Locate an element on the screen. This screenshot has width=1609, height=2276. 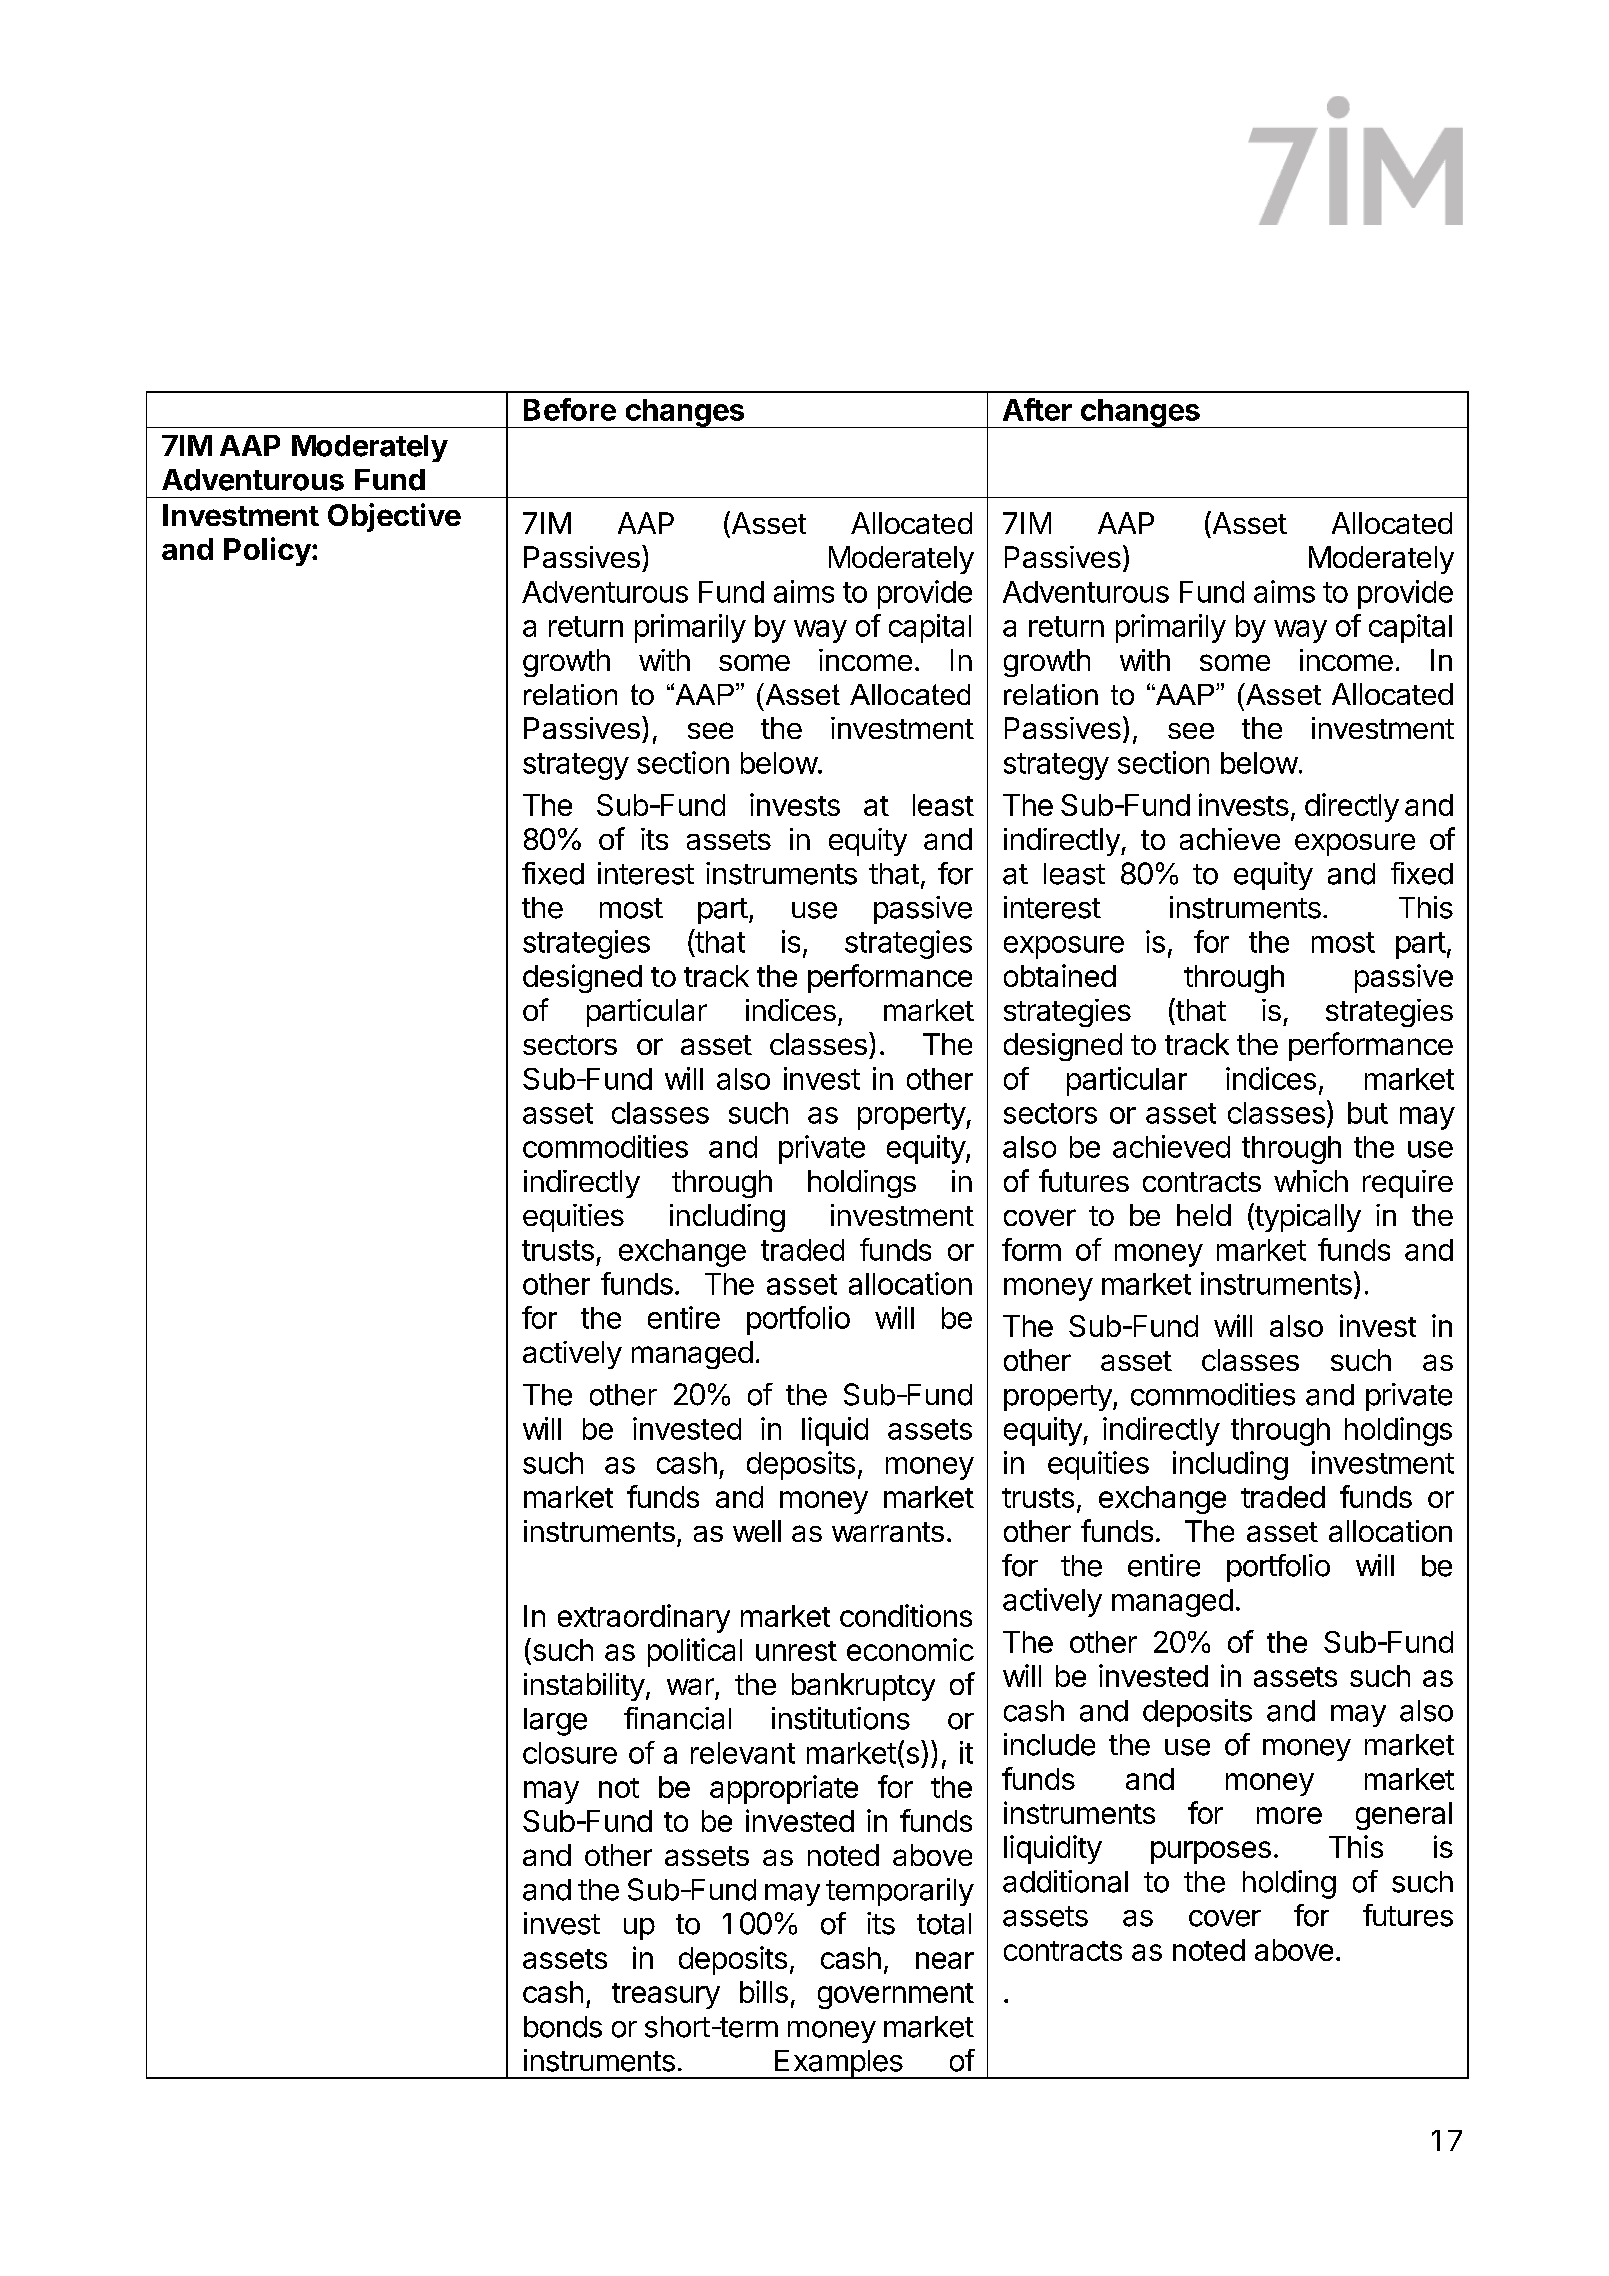
well is located at coordinates (757, 1531).
